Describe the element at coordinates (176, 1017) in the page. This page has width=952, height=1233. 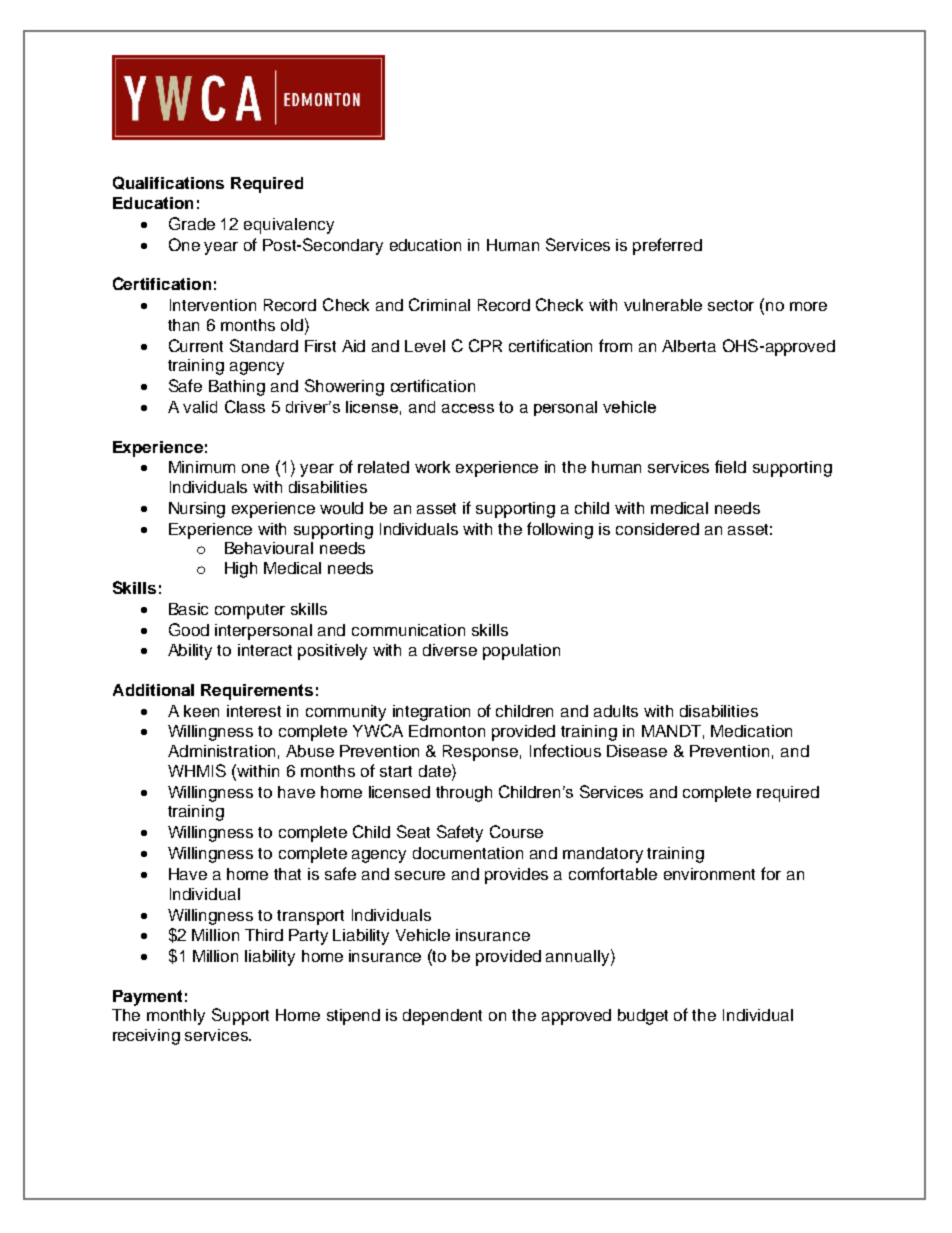
I see `monthly` at that location.
